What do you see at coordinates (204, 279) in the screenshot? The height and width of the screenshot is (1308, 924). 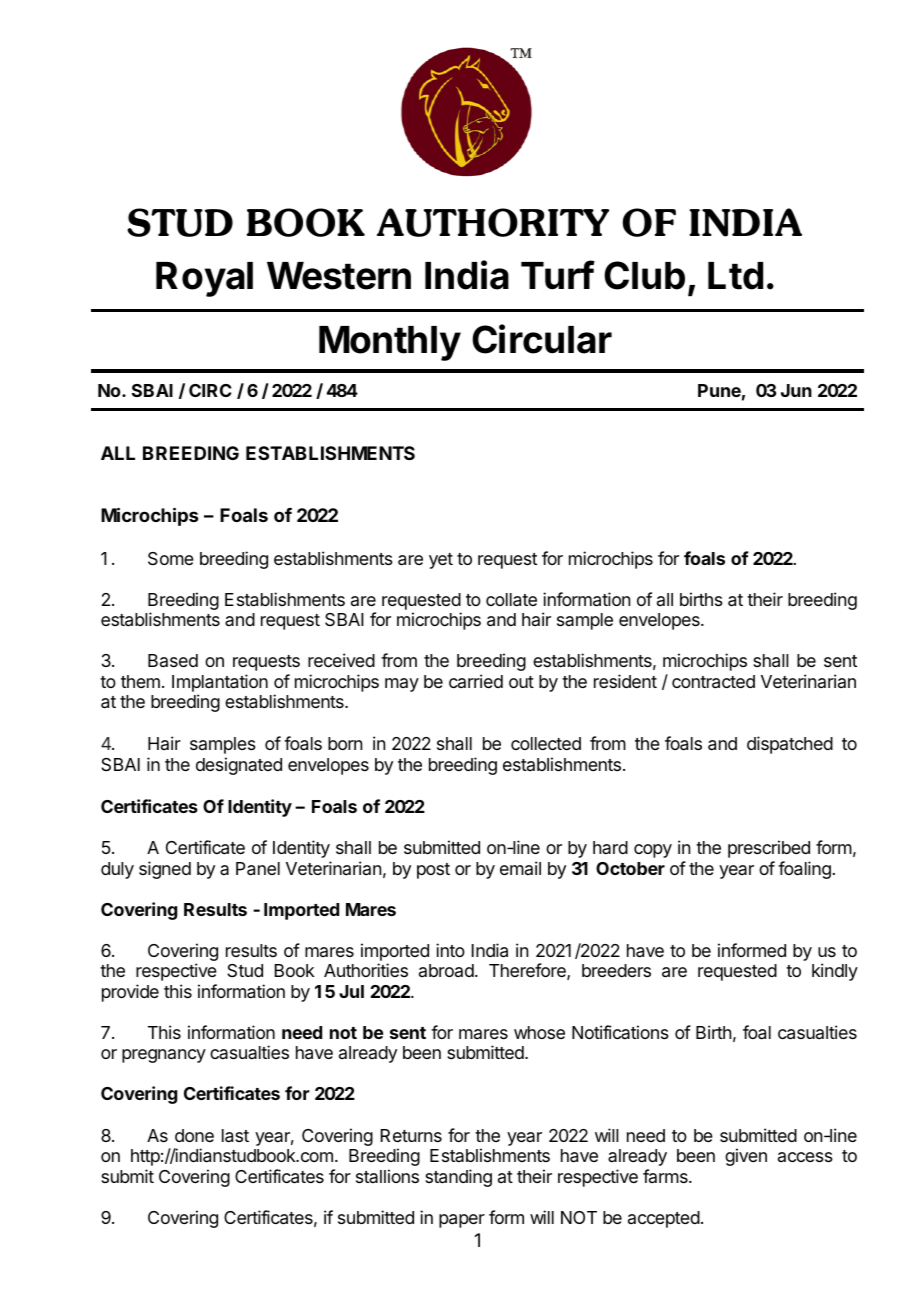 I see `Royal` at bounding box center [204, 279].
